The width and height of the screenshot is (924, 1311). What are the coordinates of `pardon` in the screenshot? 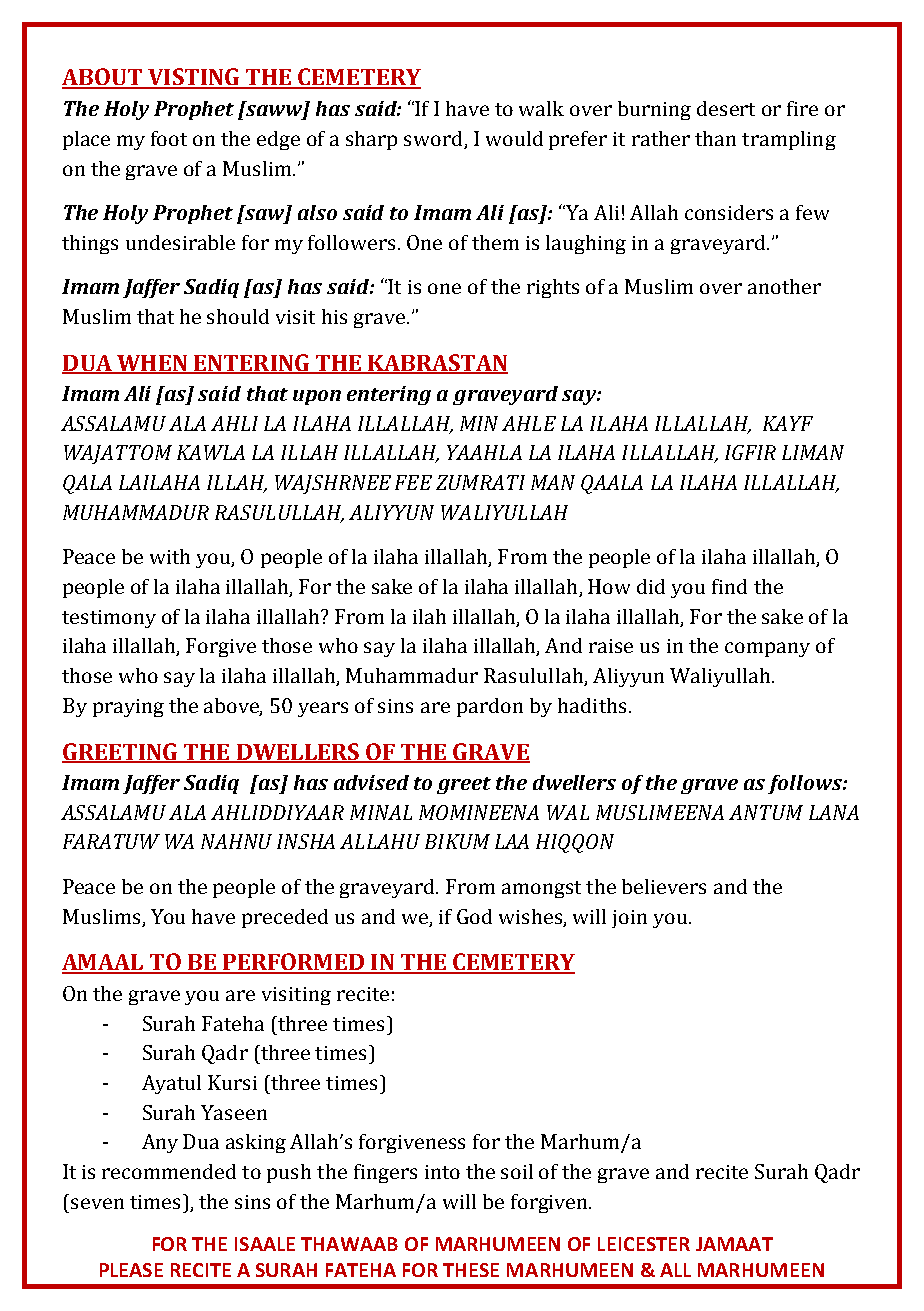 It's located at (490, 707).
